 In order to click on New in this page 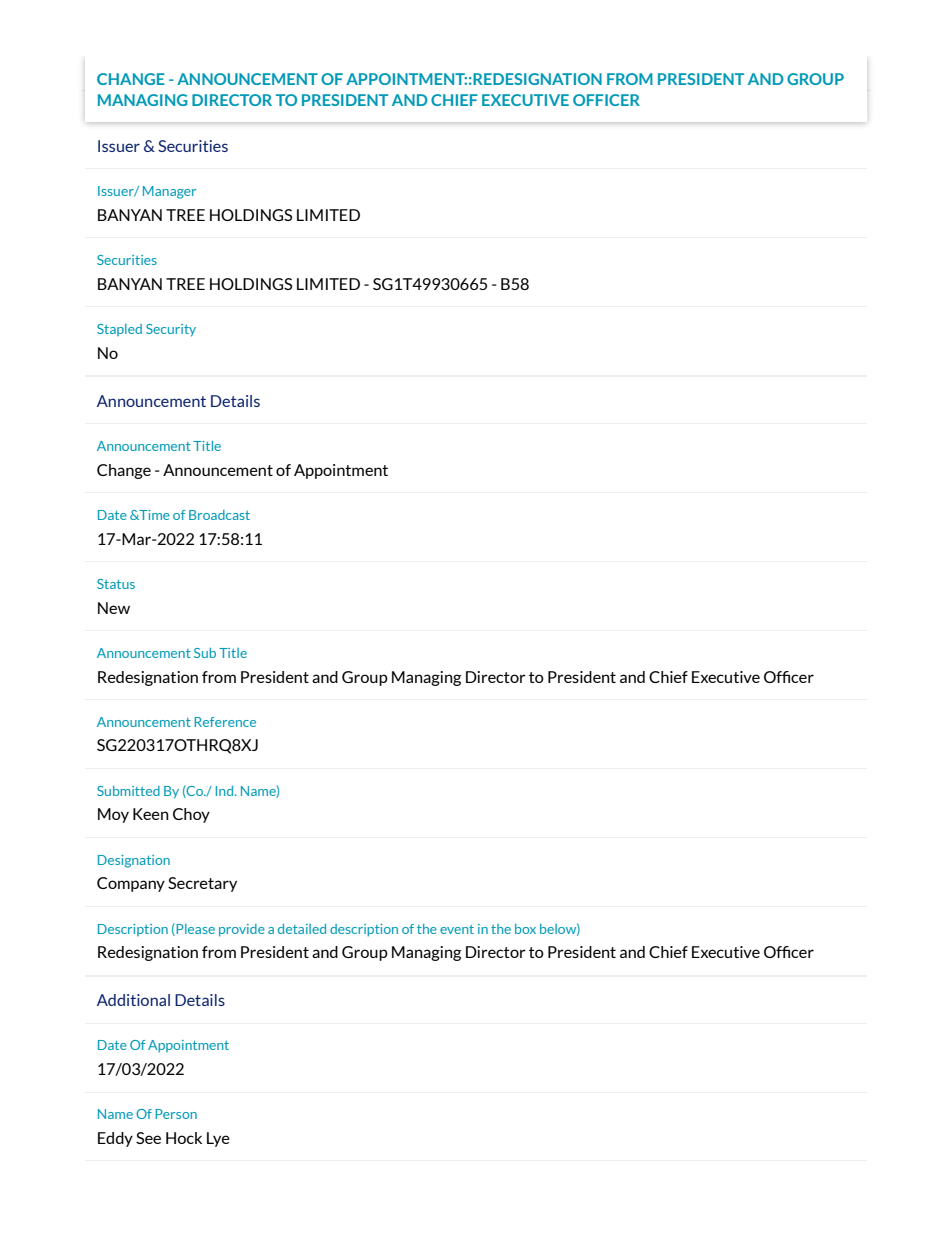, I will do `click(114, 608)`.
